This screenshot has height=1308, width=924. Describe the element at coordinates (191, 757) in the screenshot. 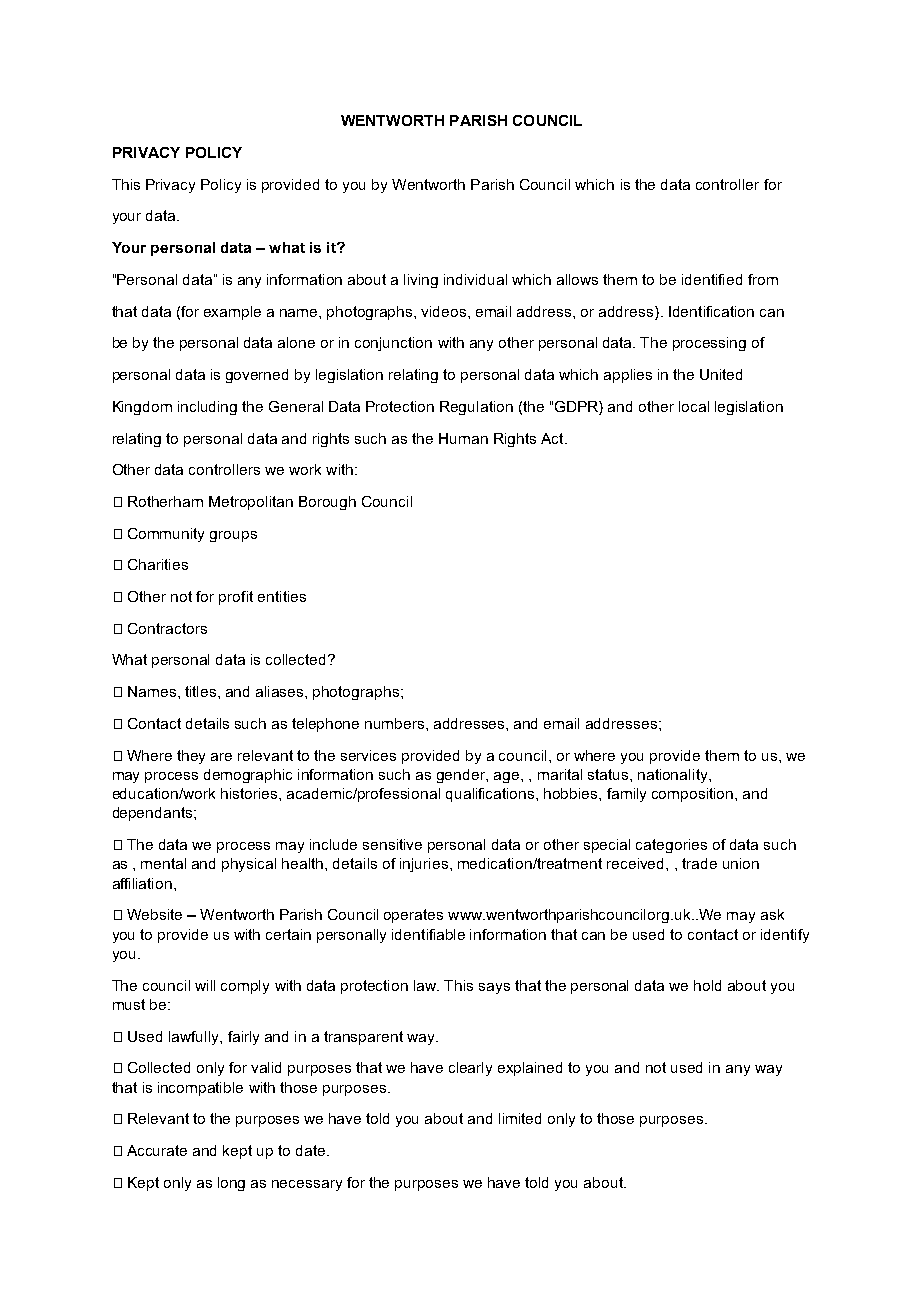

I see `they` at that location.
